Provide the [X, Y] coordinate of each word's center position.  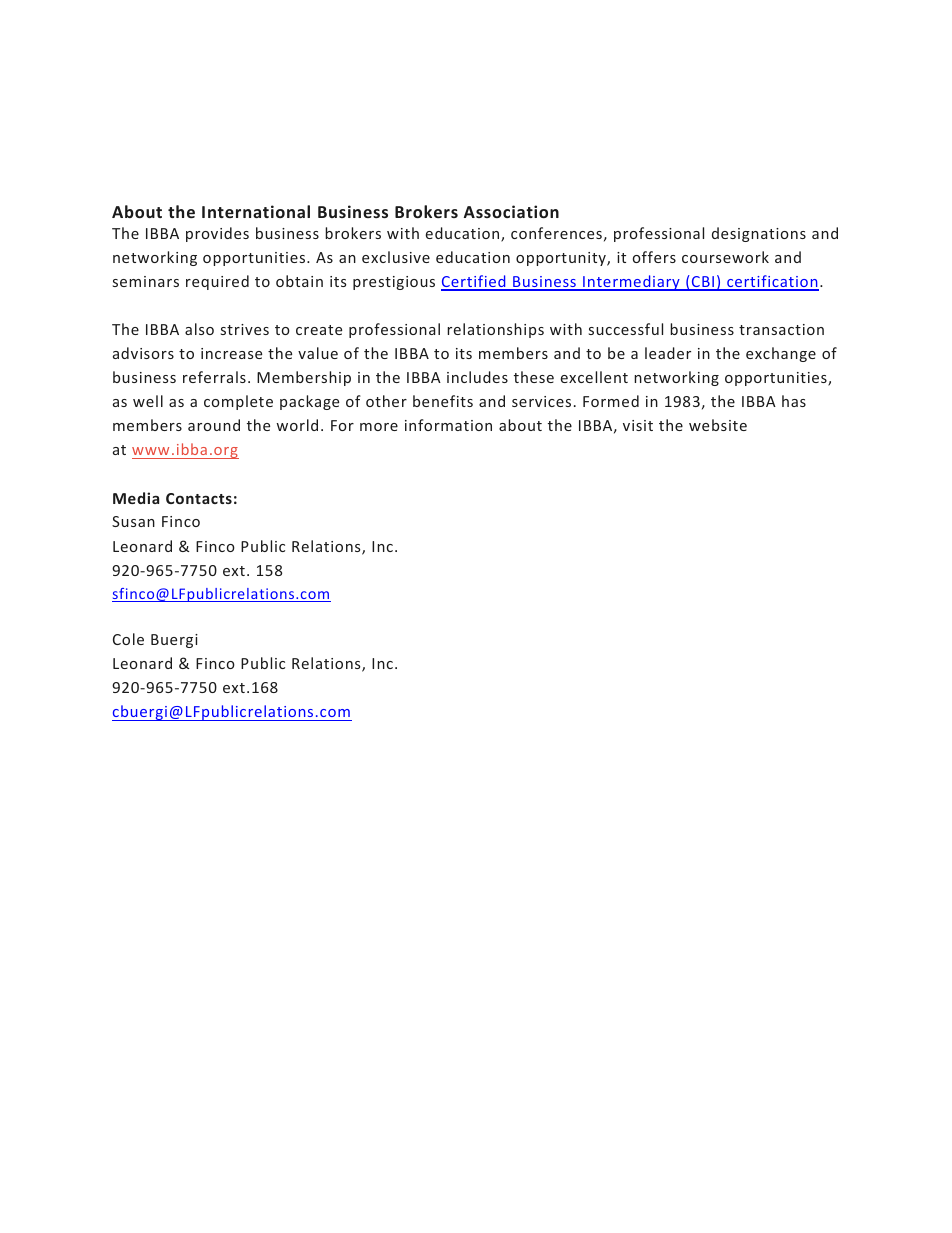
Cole [128, 639]
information [448, 425]
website [718, 425]
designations [759, 234]
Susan [133, 521]
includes [477, 377]
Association [511, 211]
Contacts [199, 498]
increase [231, 353]
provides [217, 234]
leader [668, 353]
